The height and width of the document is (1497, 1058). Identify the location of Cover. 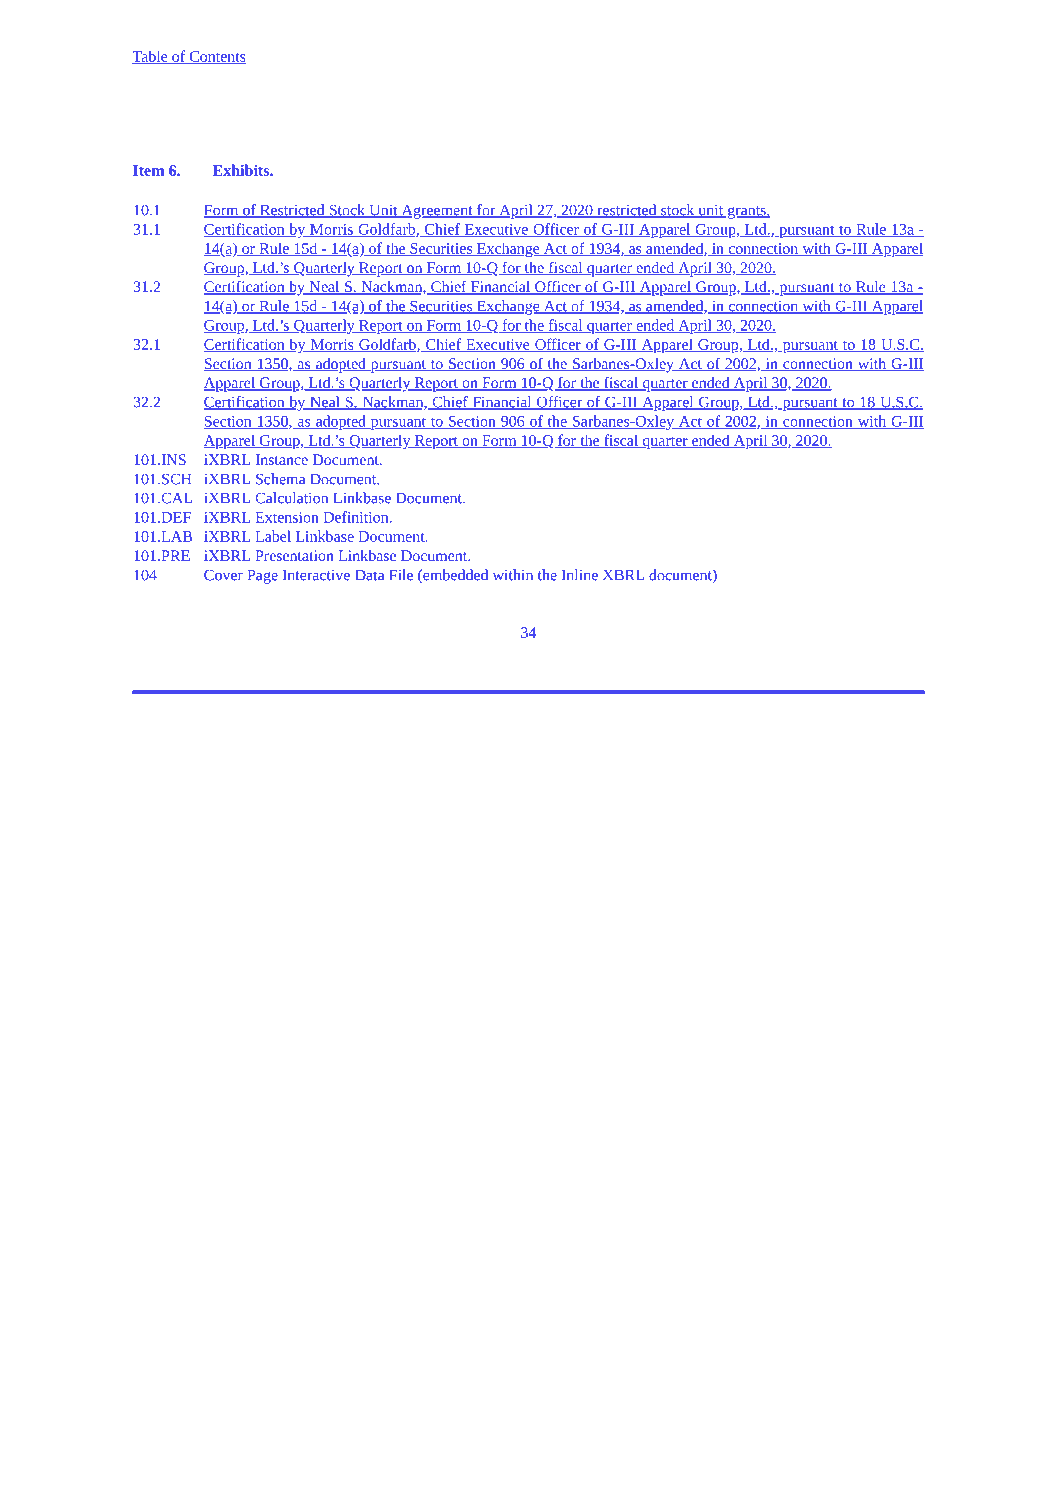
(223, 575).
